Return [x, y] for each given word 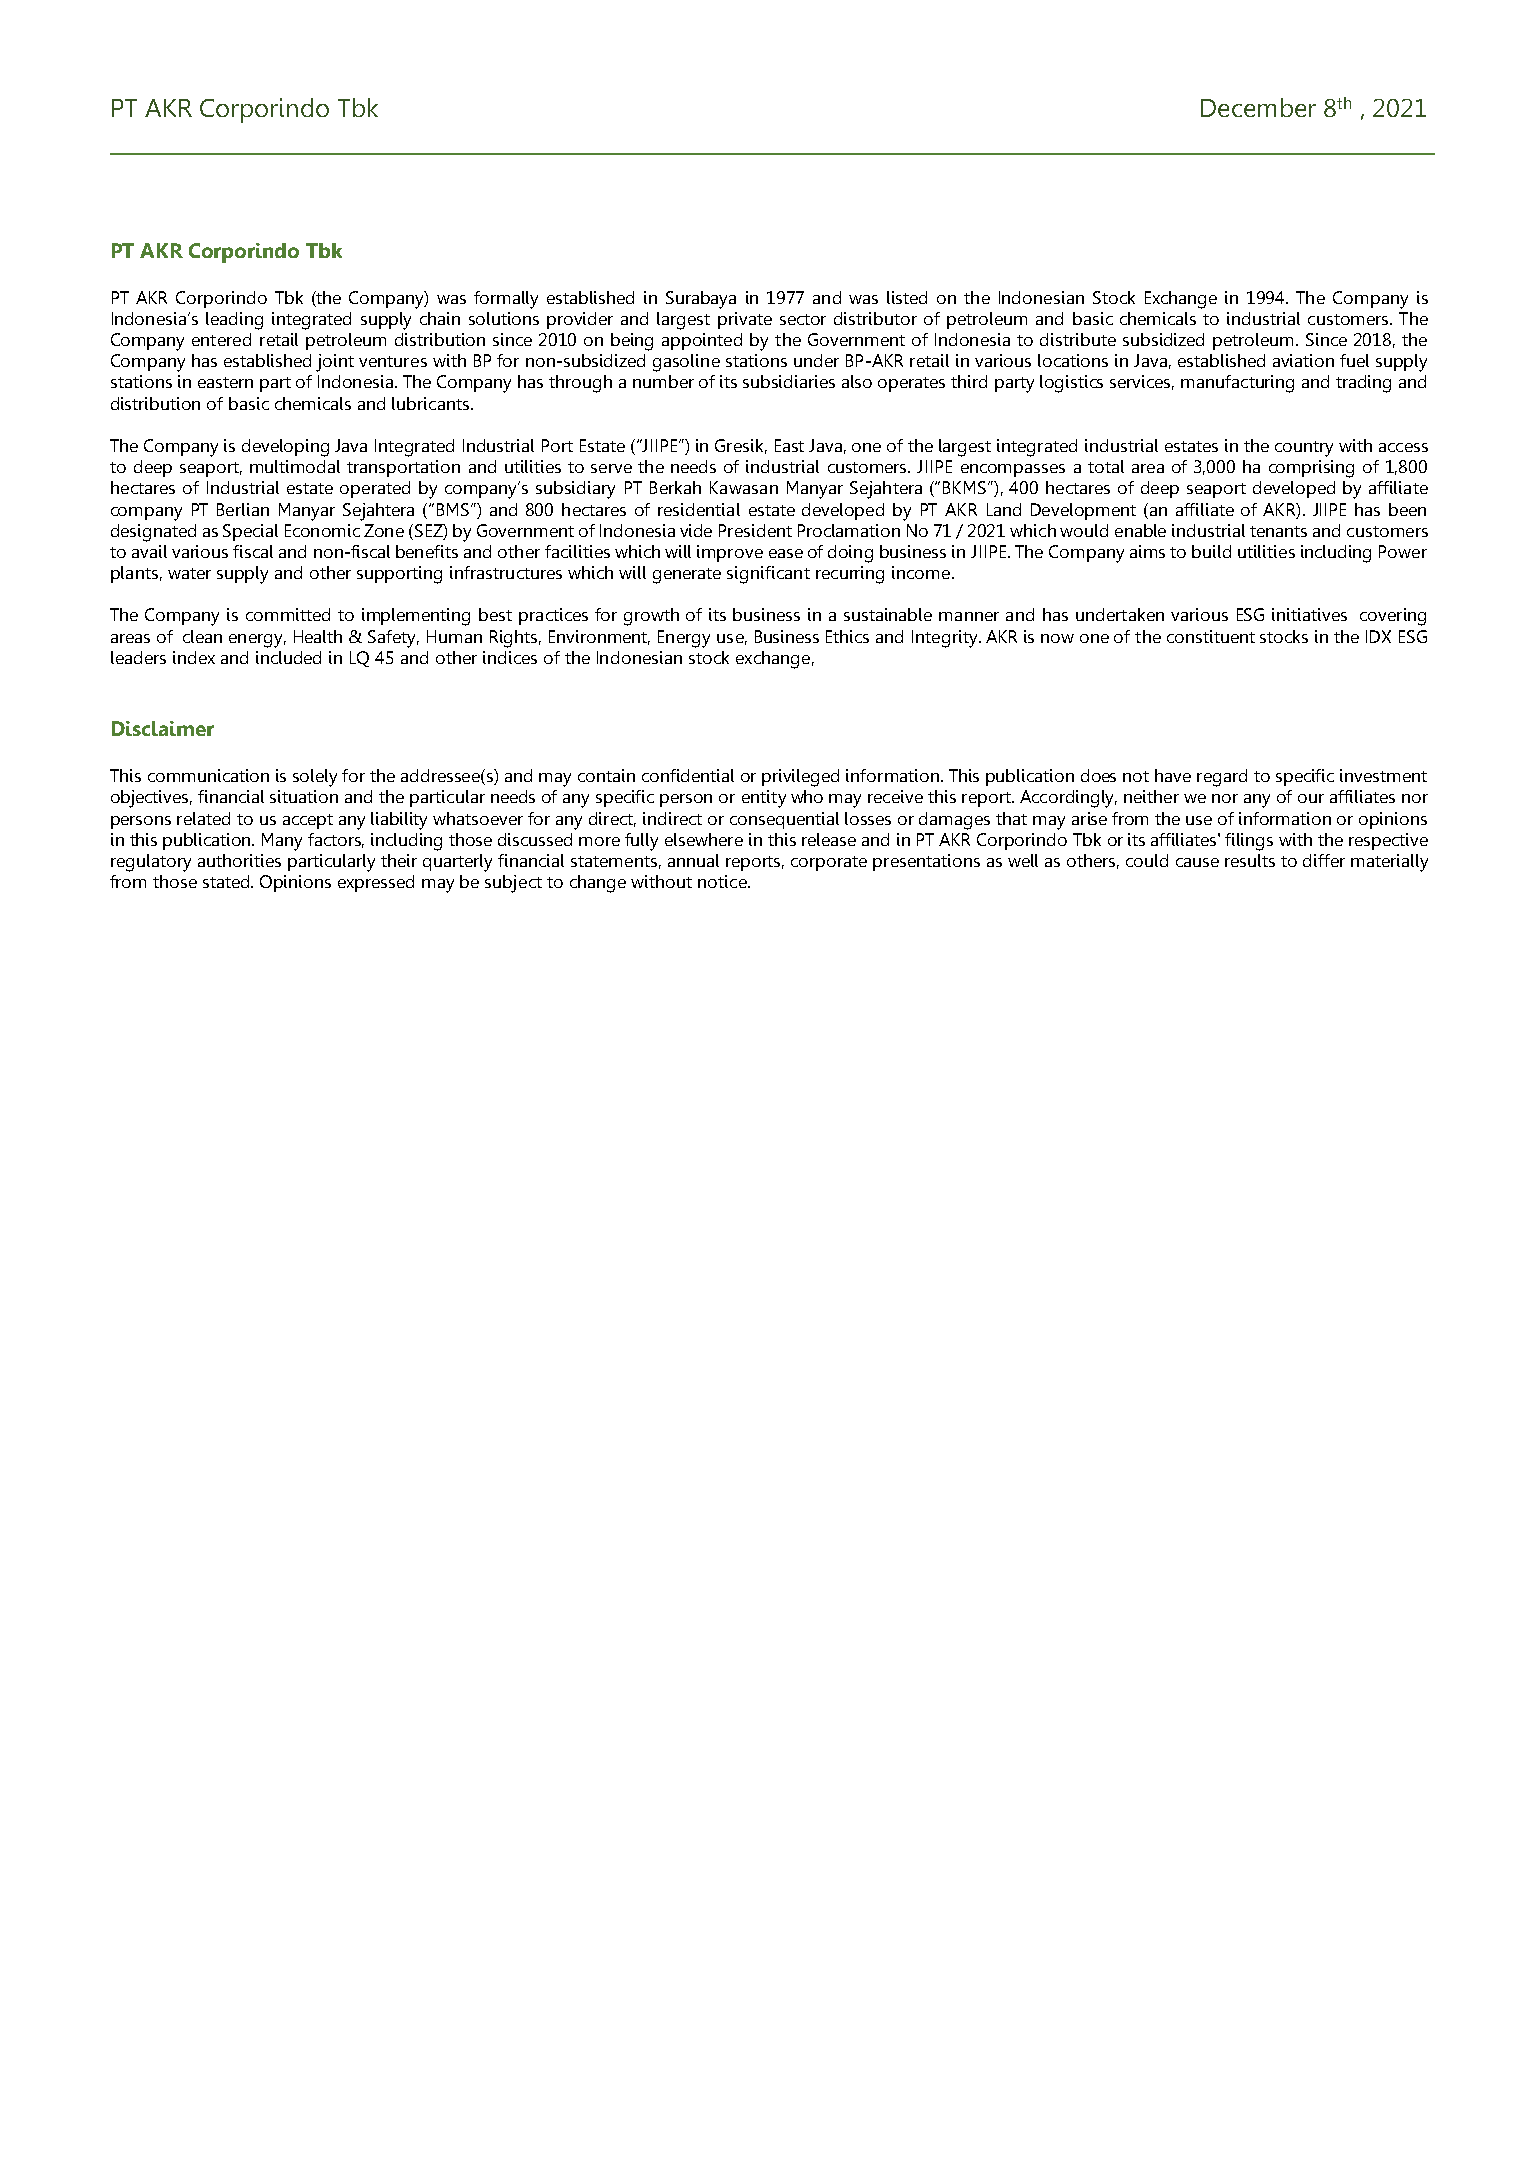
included [288, 657]
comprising [1311, 469]
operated [375, 489]
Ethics [847, 636]
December [1258, 107]
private [745, 320]
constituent [1211, 636]
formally [506, 300]
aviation [1303, 360]
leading [234, 321]
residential [699, 509]
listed [907, 297]
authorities [239, 860]
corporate [829, 863]
